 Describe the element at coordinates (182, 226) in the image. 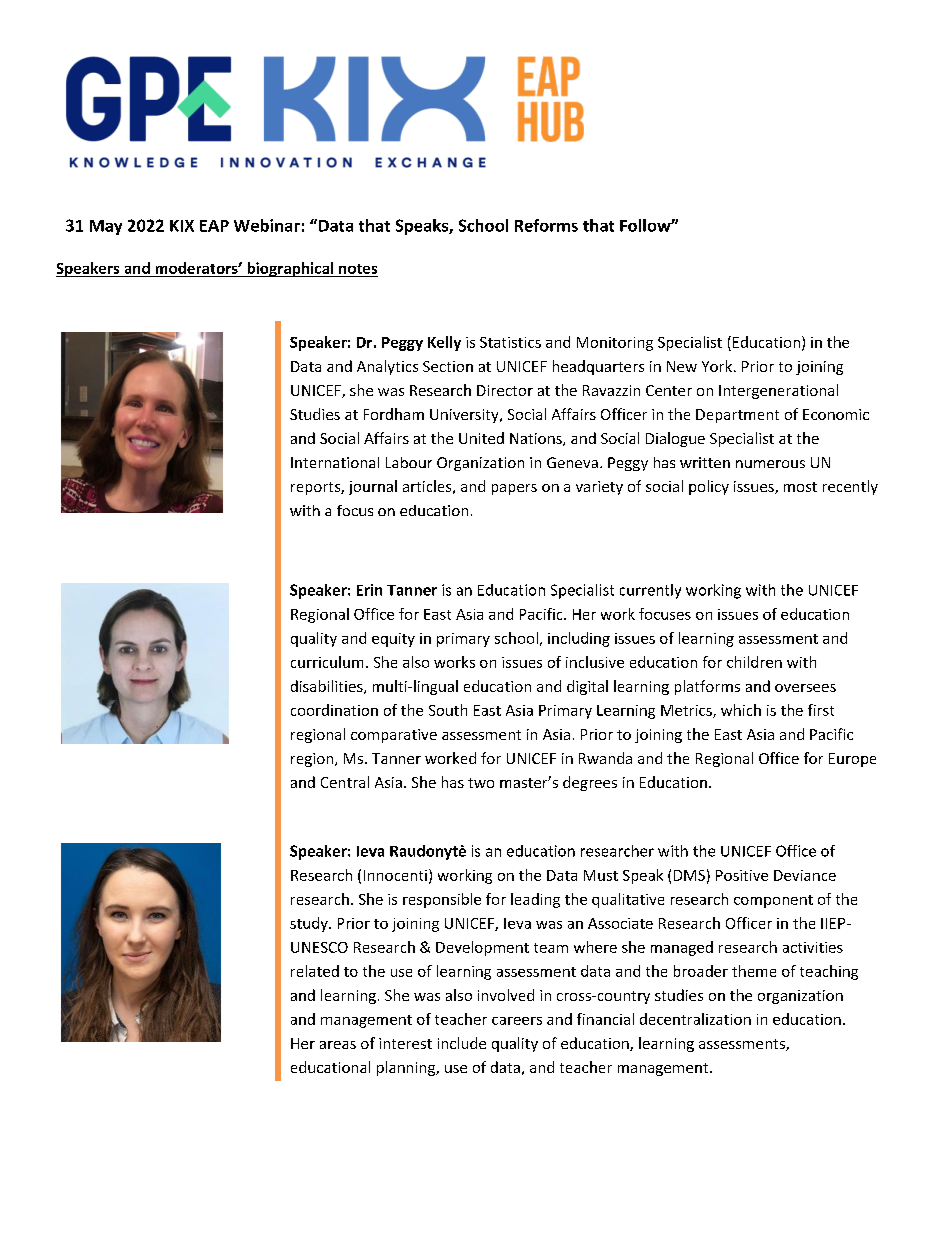

I see `KIX` at that location.
